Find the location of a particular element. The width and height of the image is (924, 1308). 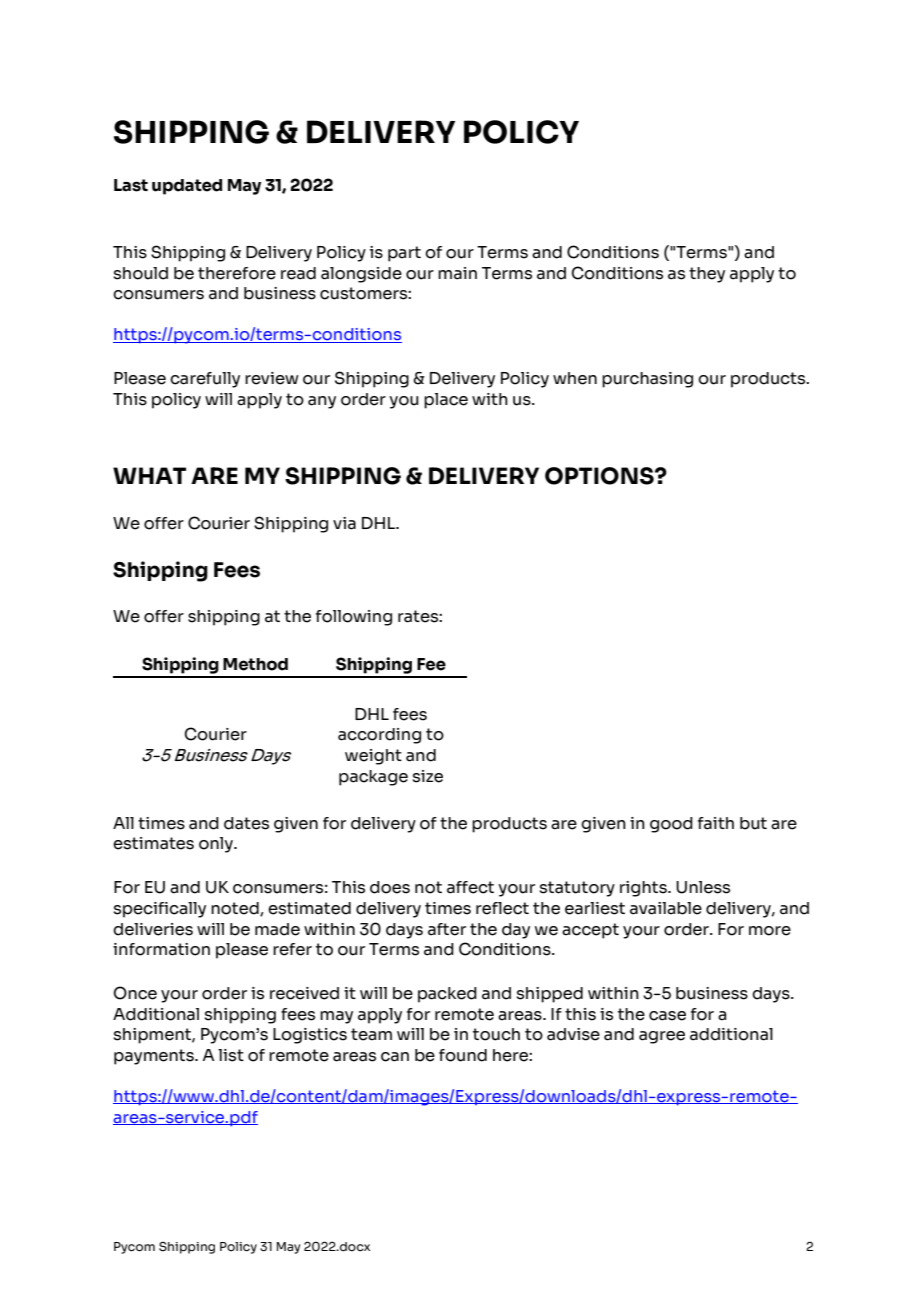

faith is located at coordinates (716, 823).
